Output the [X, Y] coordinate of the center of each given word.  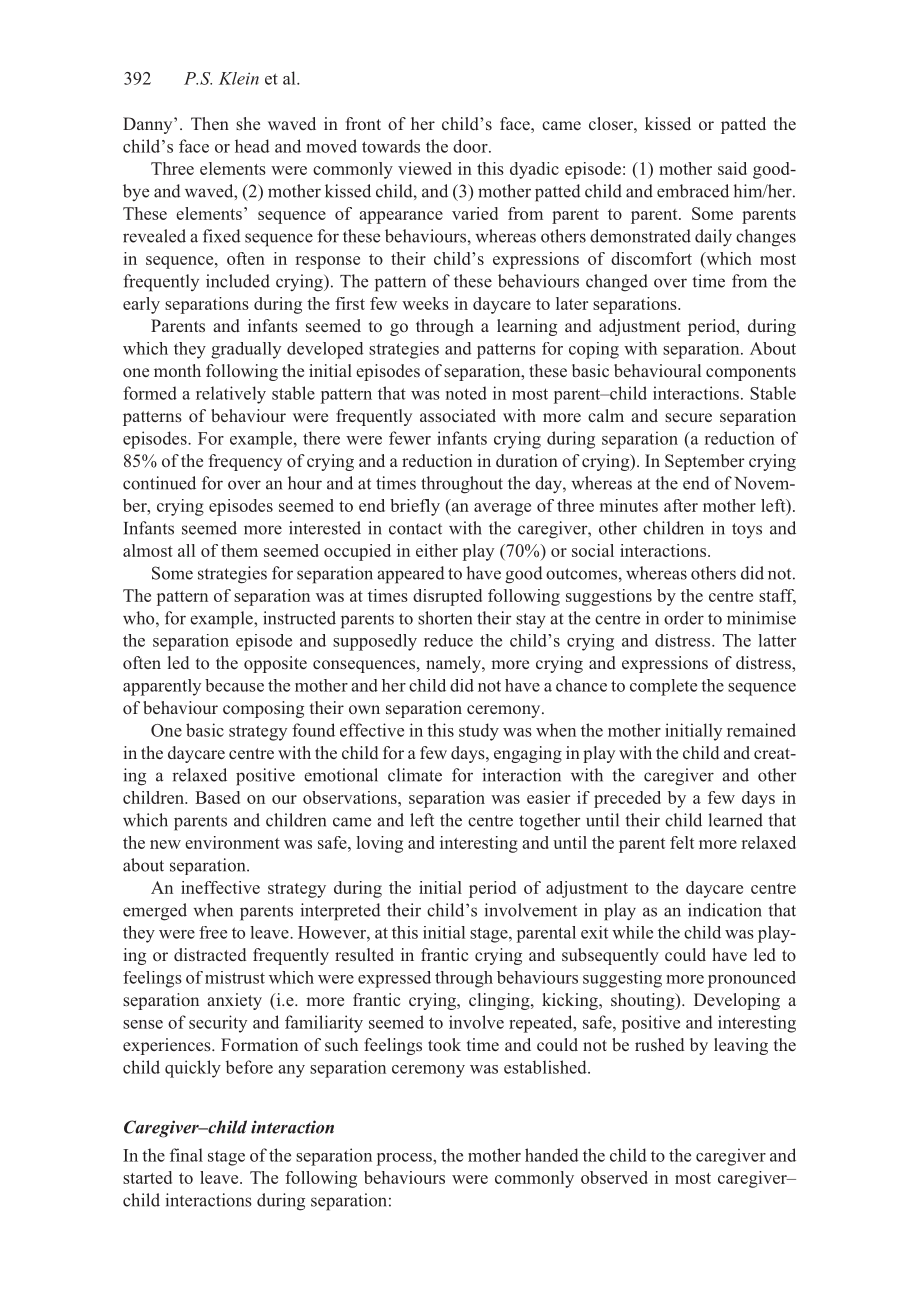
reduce [448, 640]
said [732, 168]
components [751, 373]
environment [232, 842]
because [234, 685]
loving [379, 844]
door [471, 146]
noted [466, 393]
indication [725, 910]
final [186, 1155]
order [684, 618]
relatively [231, 395]
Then [210, 123]
